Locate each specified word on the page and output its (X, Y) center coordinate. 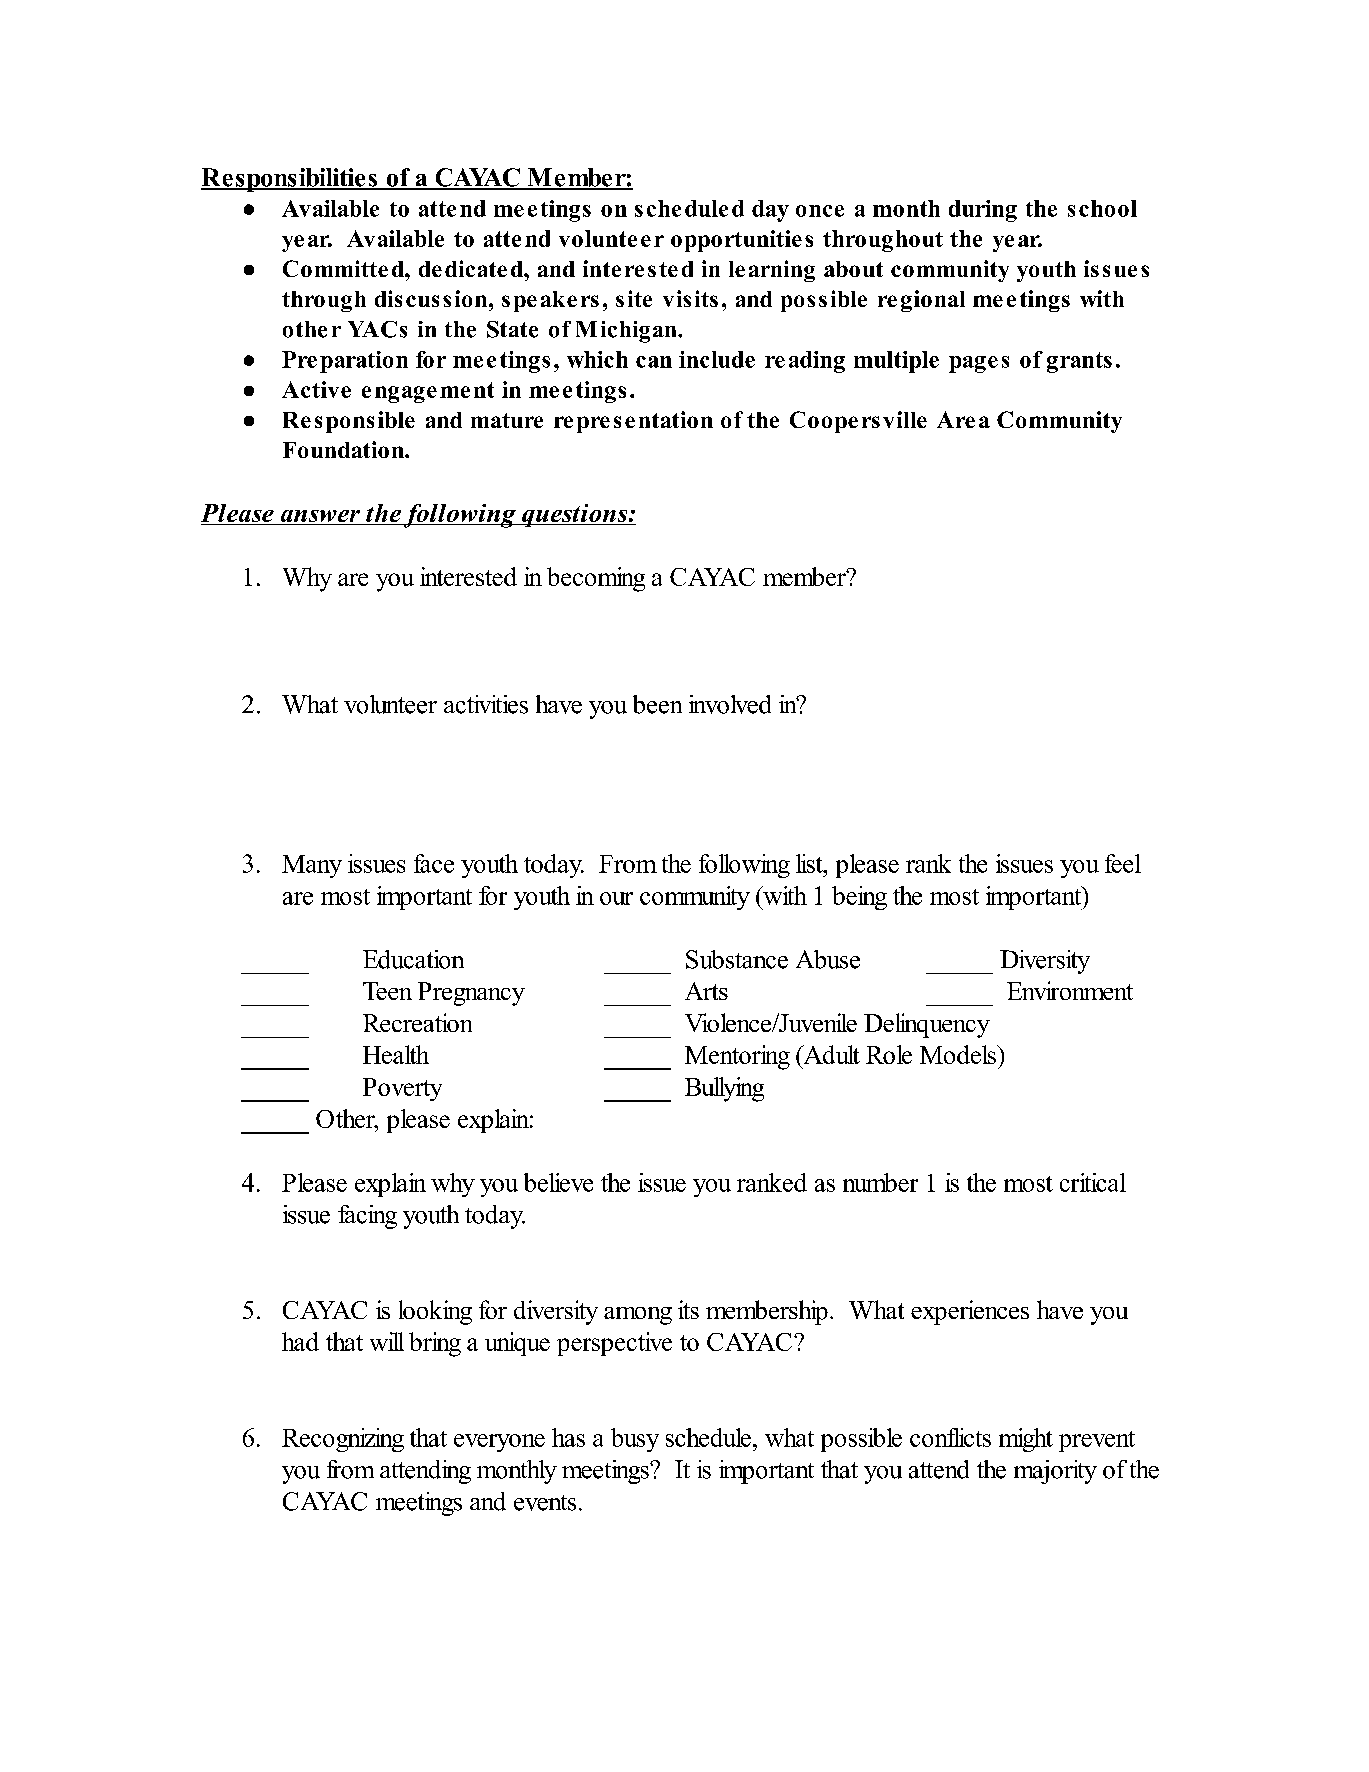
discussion (432, 298)
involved (730, 704)
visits (690, 298)
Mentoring (737, 1057)
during (983, 211)
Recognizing (343, 1440)
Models (959, 1054)
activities (486, 704)
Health (396, 1054)
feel (1123, 863)
